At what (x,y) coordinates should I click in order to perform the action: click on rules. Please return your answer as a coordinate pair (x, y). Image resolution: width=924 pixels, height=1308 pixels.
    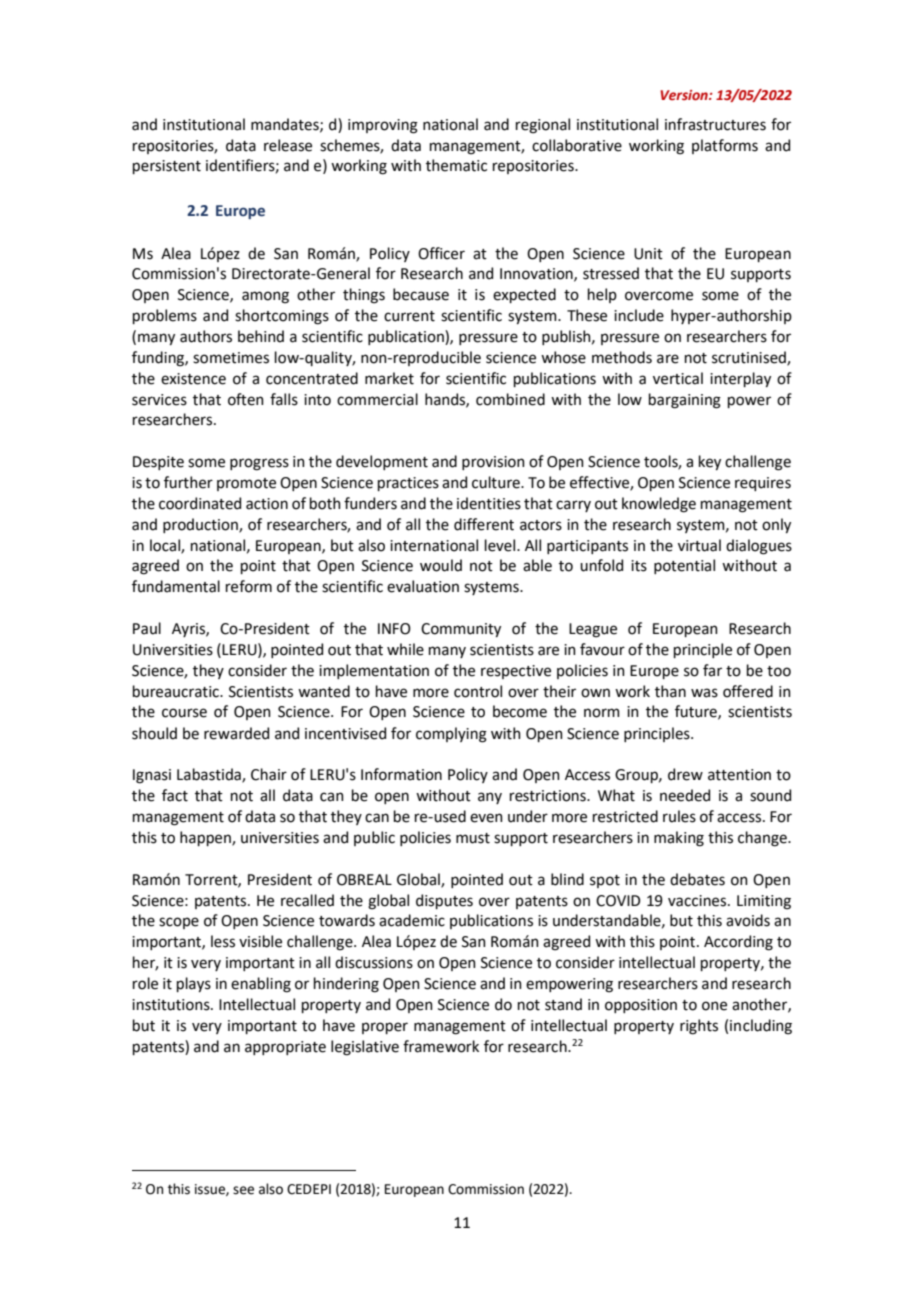
    Looking at the image, I should click on (679, 816).
